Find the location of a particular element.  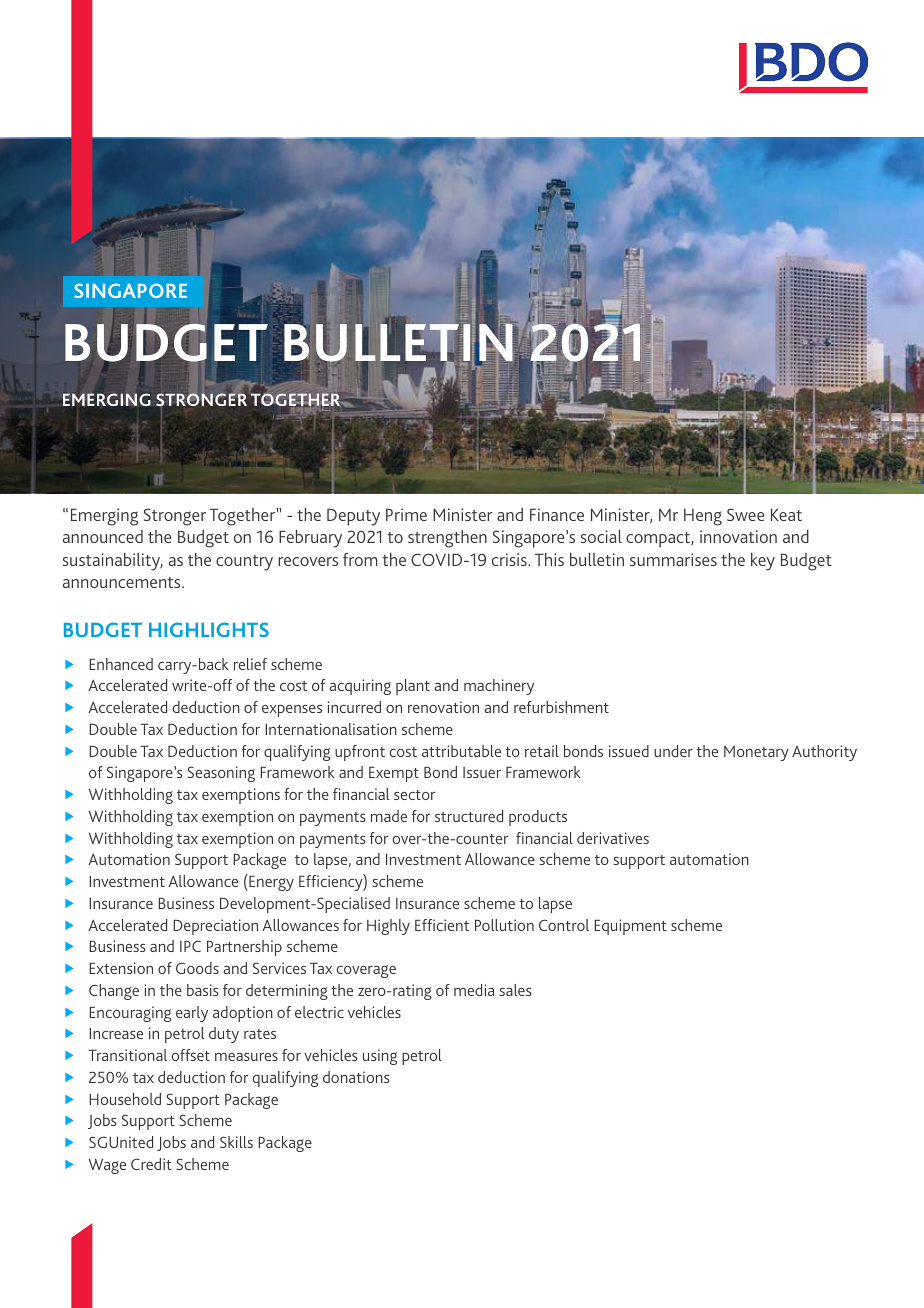

strengthen is located at coordinates (447, 539).
